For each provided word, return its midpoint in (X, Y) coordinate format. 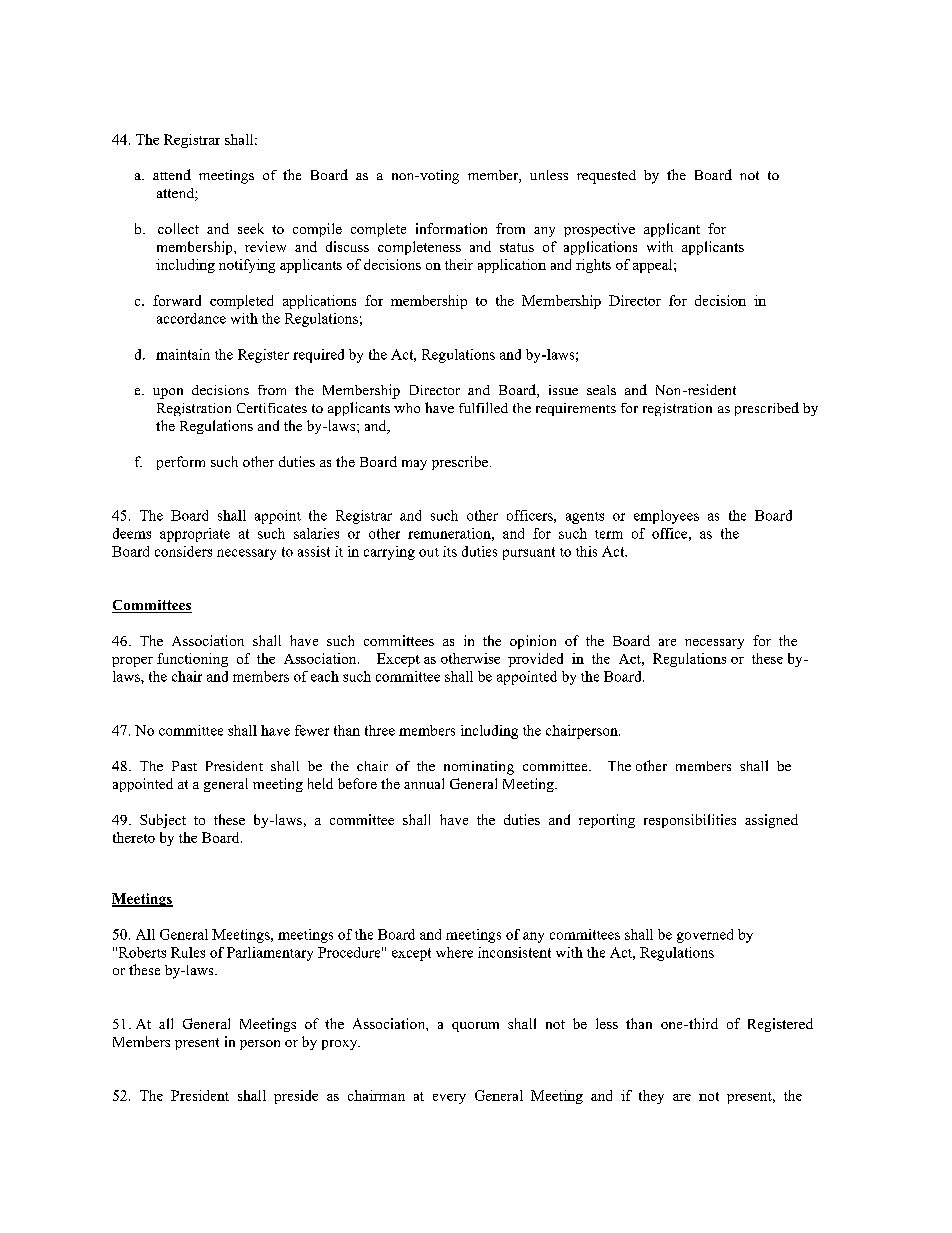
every (449, 1099)
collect (178, 228)
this (586, 551)
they (651, 1097)
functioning (192, 660)
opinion (533, 642)
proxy (341, 1045)
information (451, 228)
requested (606, 177)
